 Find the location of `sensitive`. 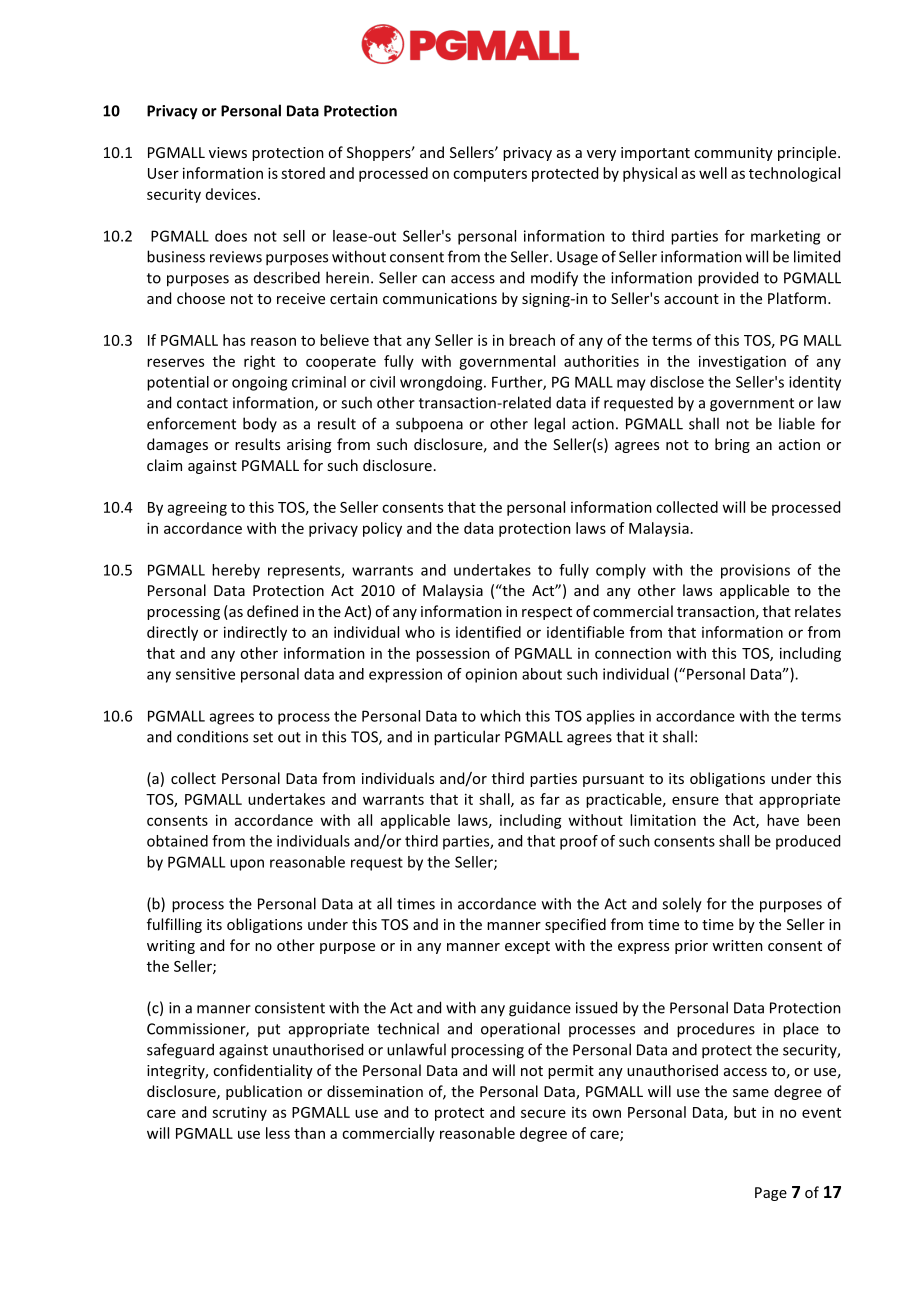

sensitive is located at coordinates (205, 674).
